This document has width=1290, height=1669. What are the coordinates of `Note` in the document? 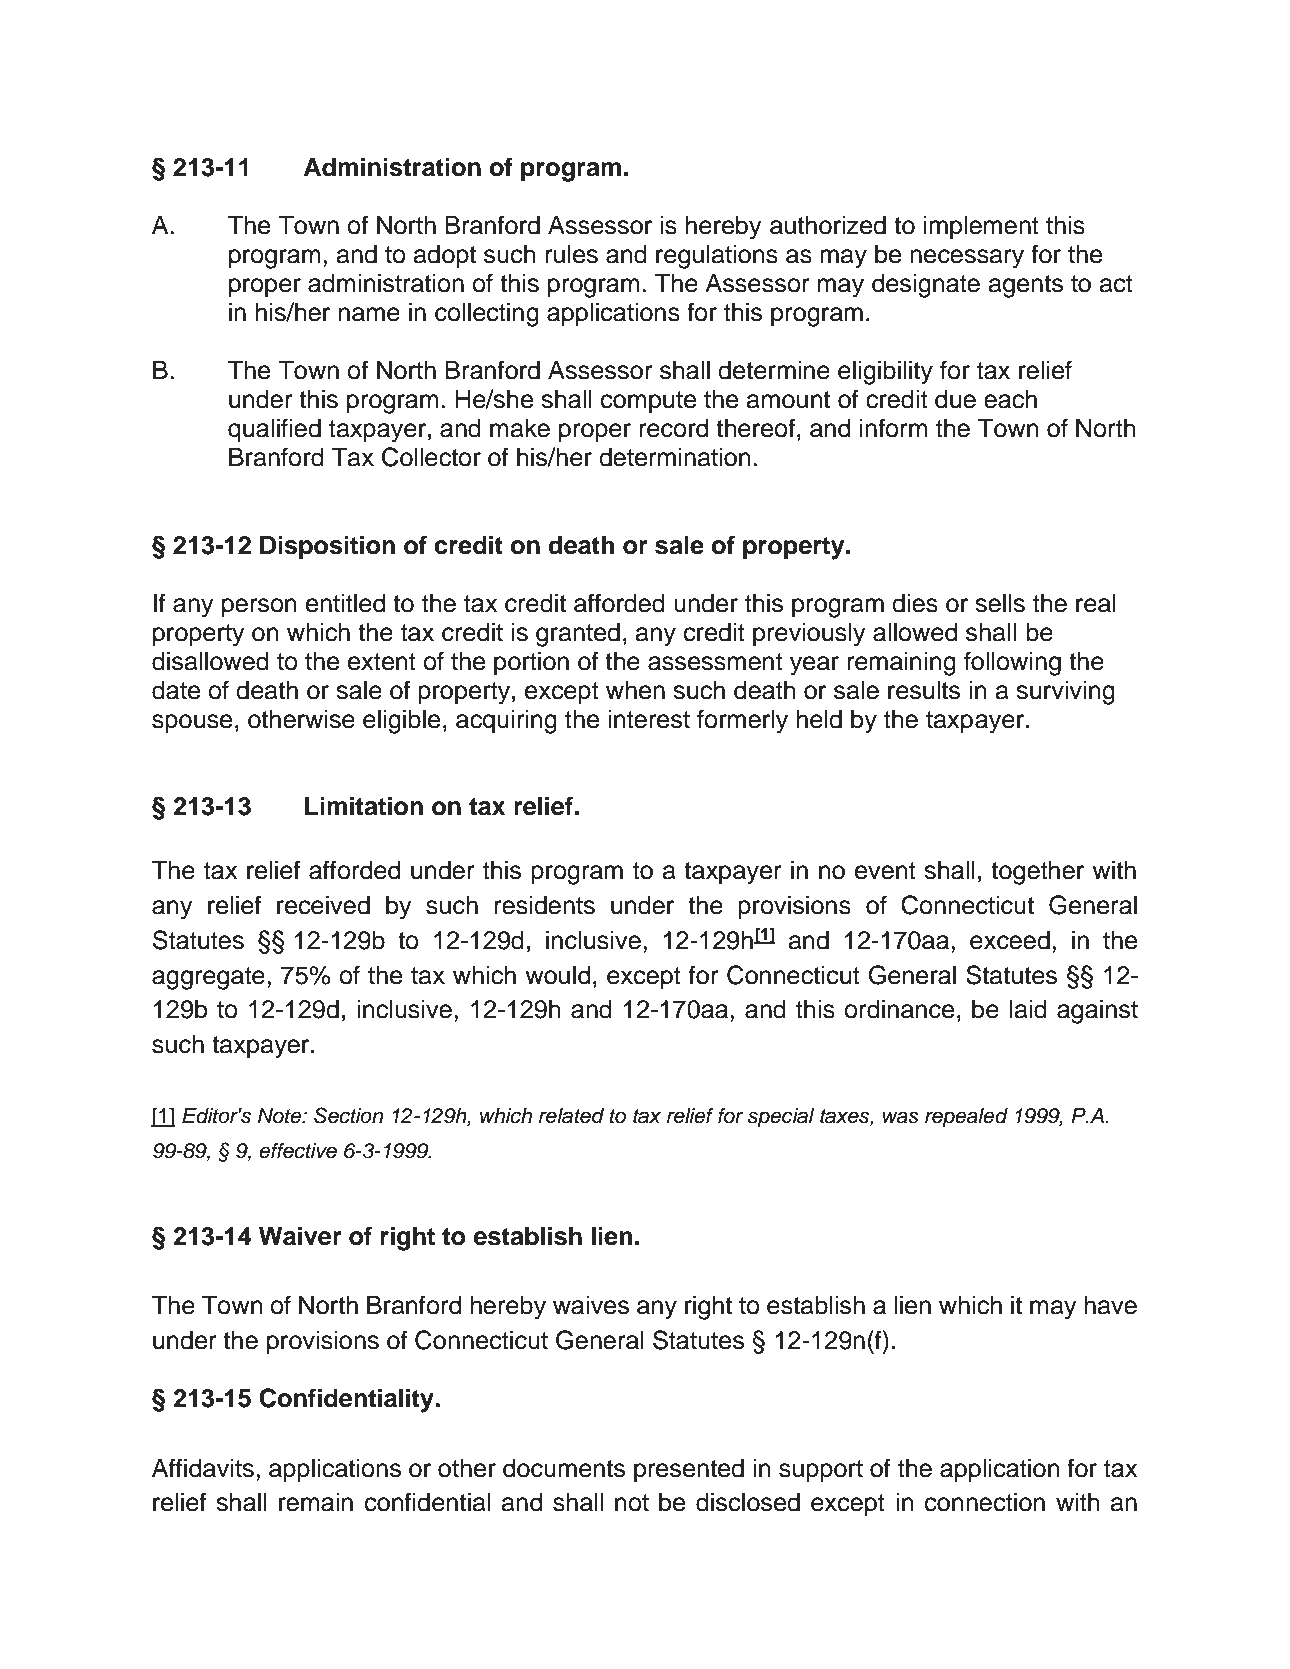 It's located at (281, 1116).
